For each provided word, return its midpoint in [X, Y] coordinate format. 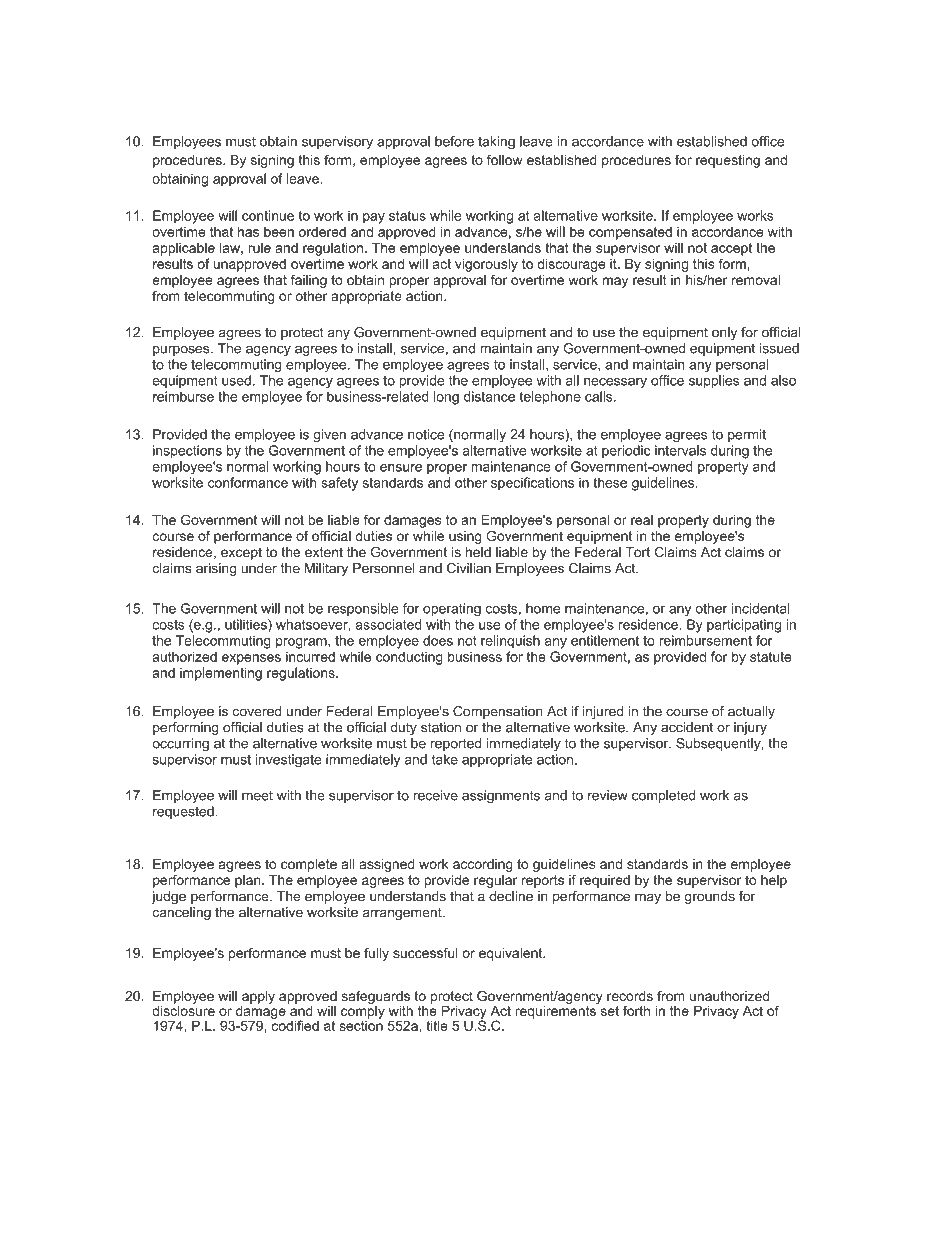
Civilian [469, 568]
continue [268, 215]
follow [505, 159]
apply [258, 997]
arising [216, 569]
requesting [728, 161]
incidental [761, 608]
